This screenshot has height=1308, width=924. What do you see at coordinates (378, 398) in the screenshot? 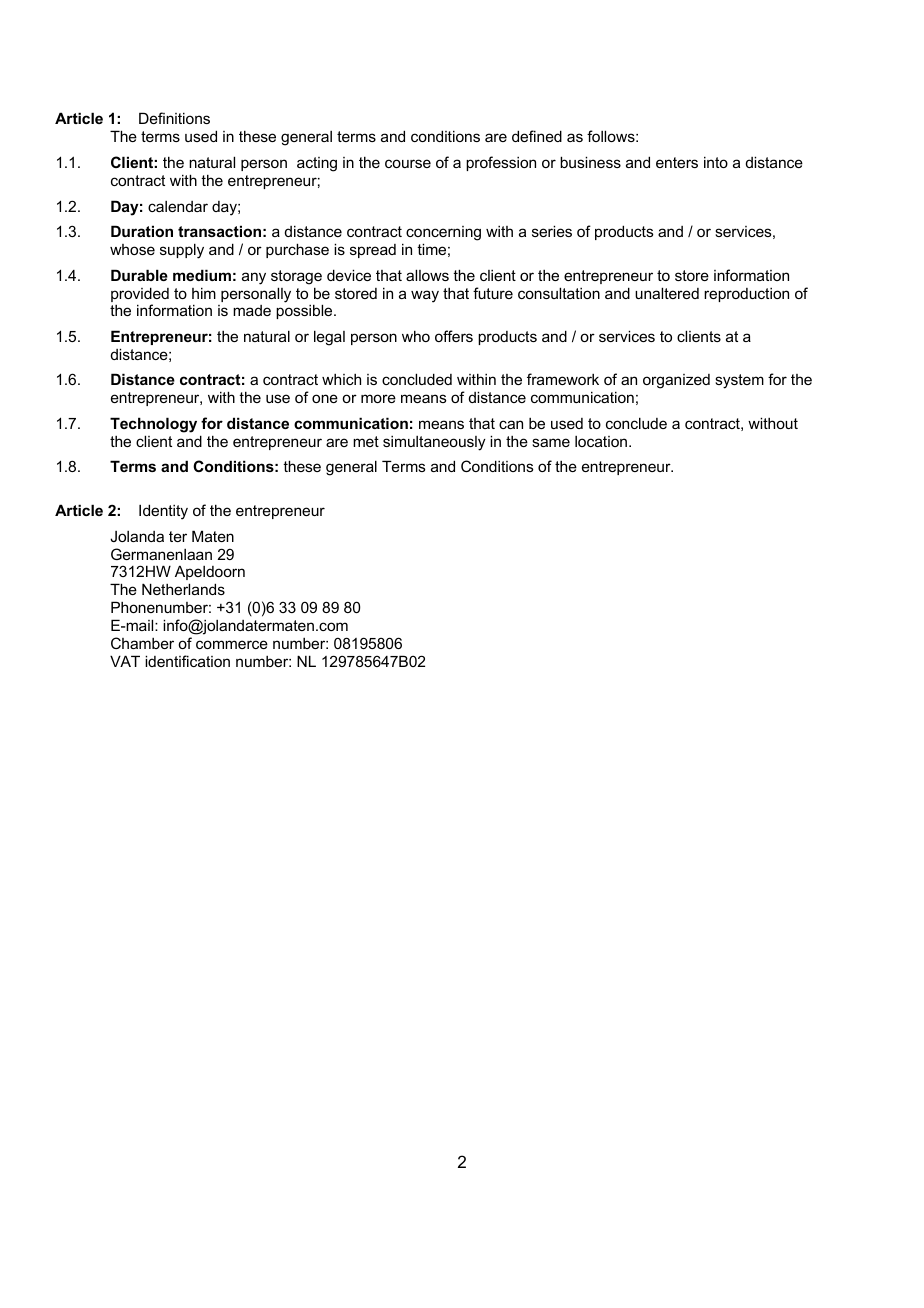
I see `more` at bounding box center [378, 398].
